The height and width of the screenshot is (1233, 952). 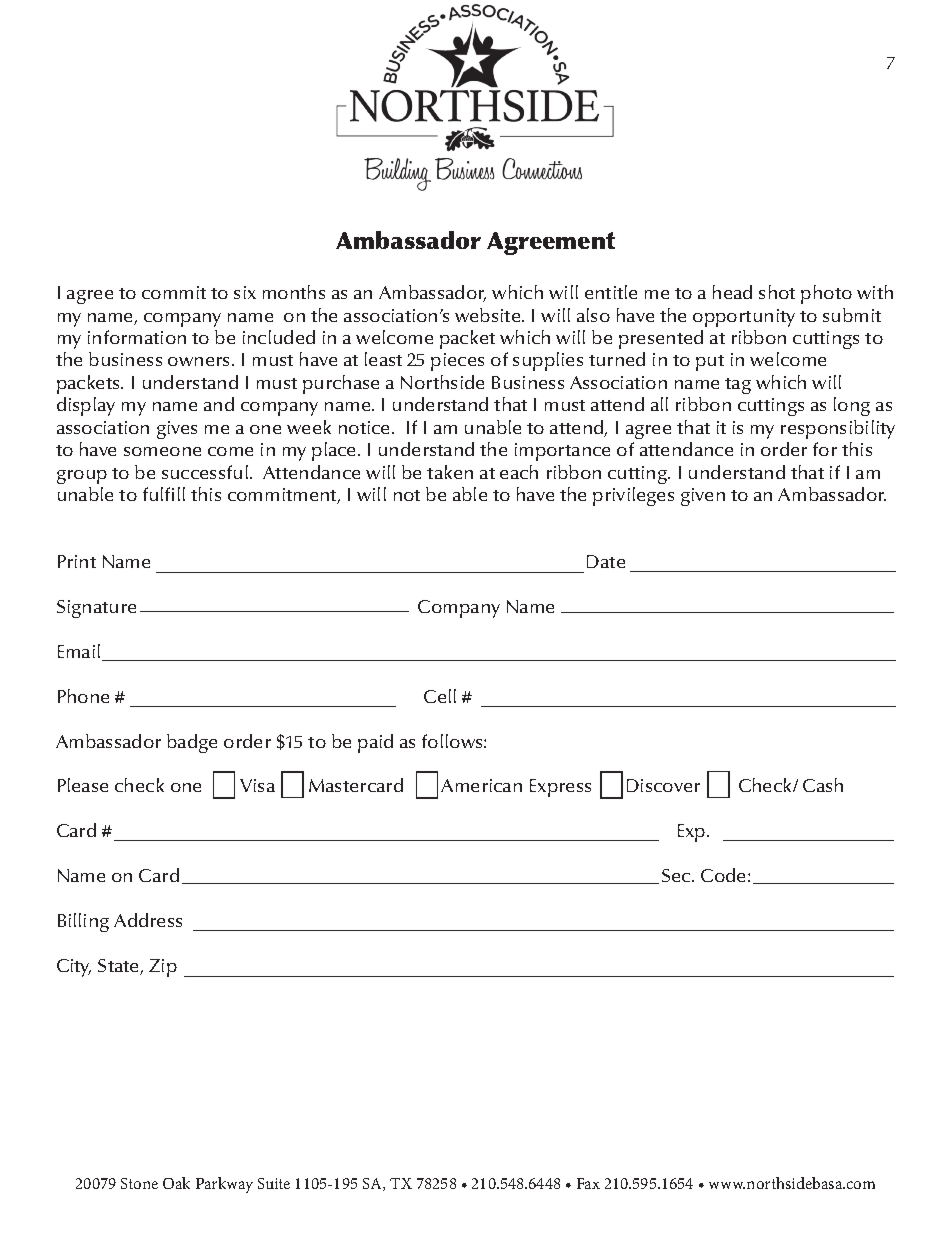 What do you see at coordinates (176, 1183) in the screenshot?
I see `Oak` at bounding box center [176, 1183].
